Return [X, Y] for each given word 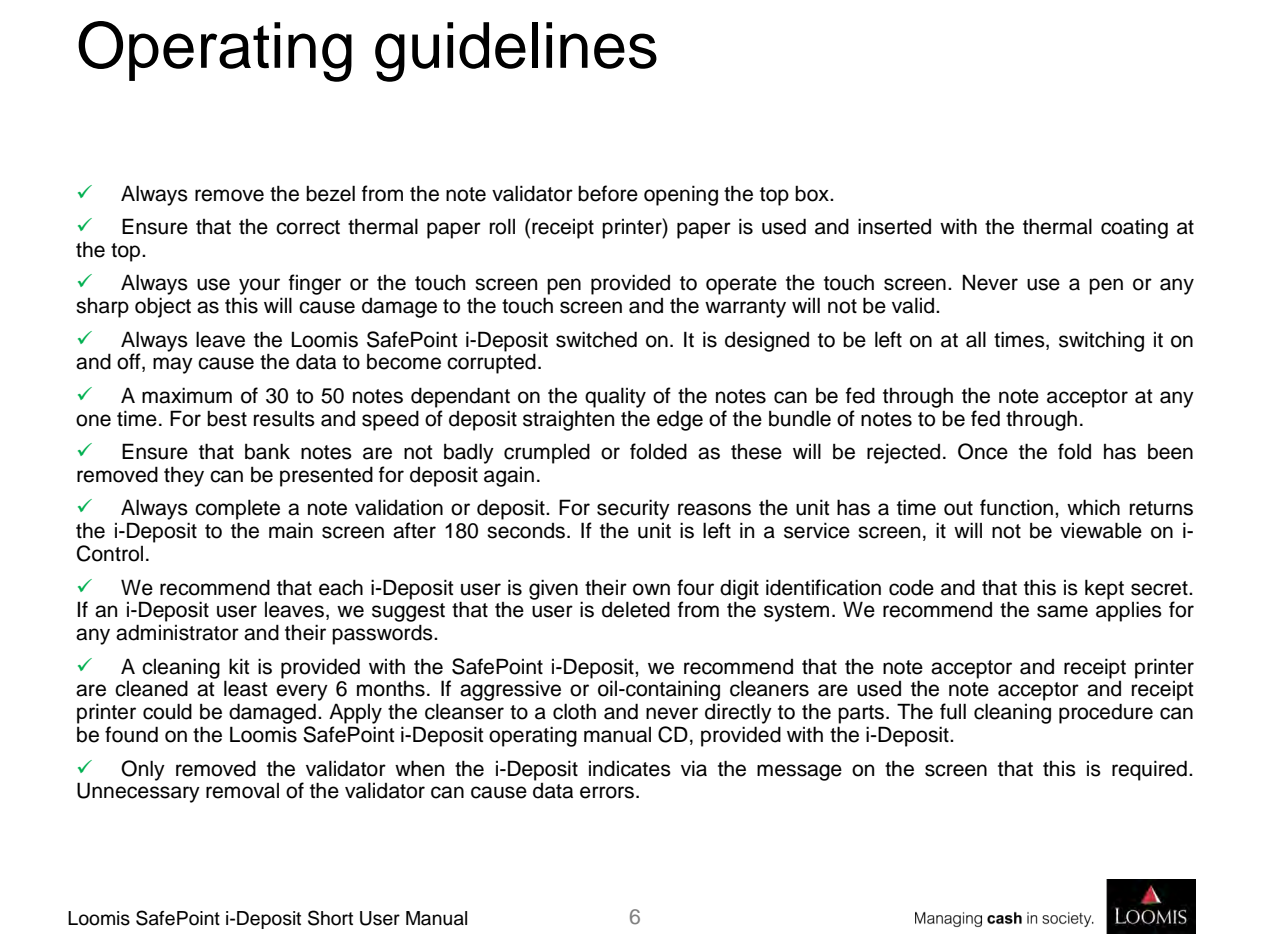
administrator [177, 632]
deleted [636, 609]
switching [1101, 341]
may [173, 365]
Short [330, 918]
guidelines [516, 52]
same [1062, 611]
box [813, 193]
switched [596, 339]
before [608, 193]
